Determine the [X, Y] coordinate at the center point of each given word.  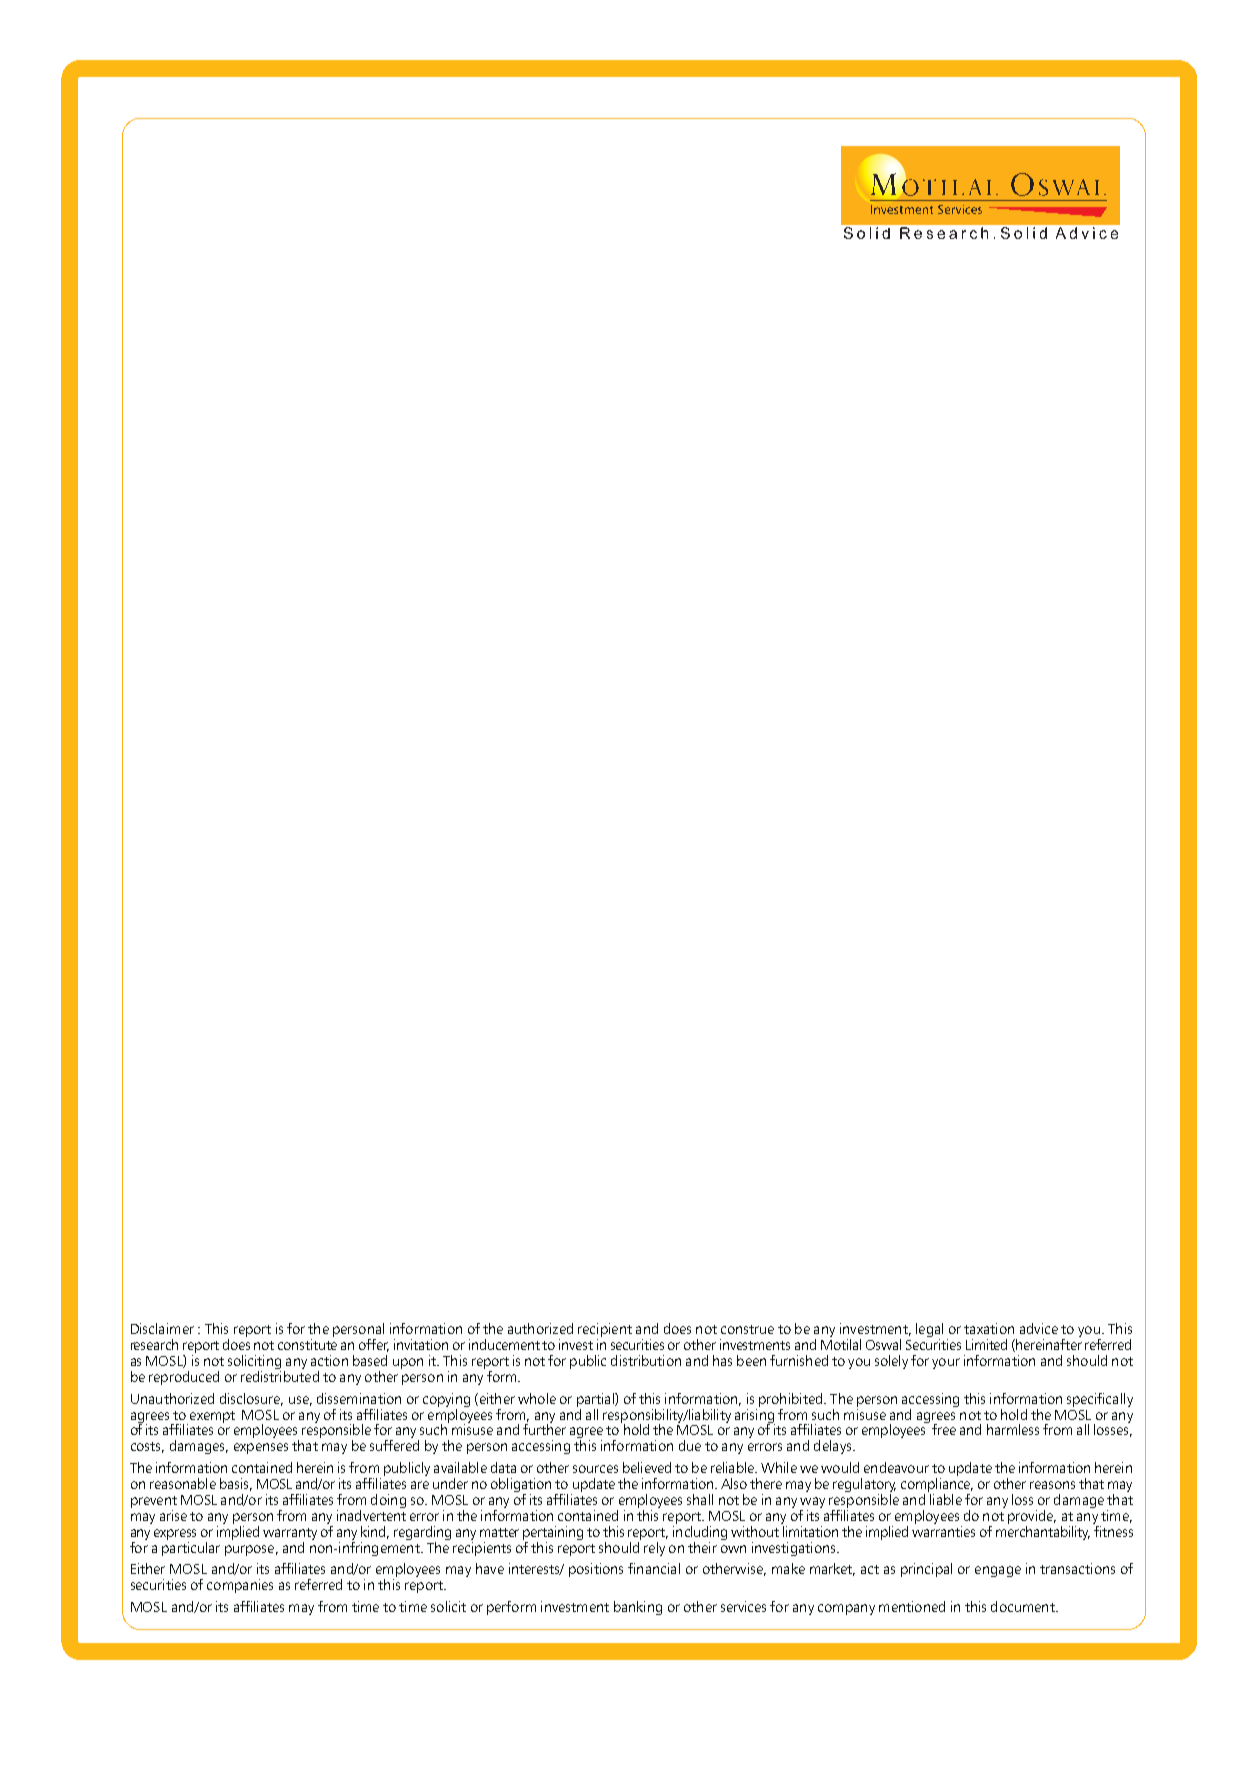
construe [747, 1329]
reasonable [183, 1483]
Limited [986, 1344]
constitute [307, 1344]
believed [647, 1467]
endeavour [896, 1467]
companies [240, 1586]
